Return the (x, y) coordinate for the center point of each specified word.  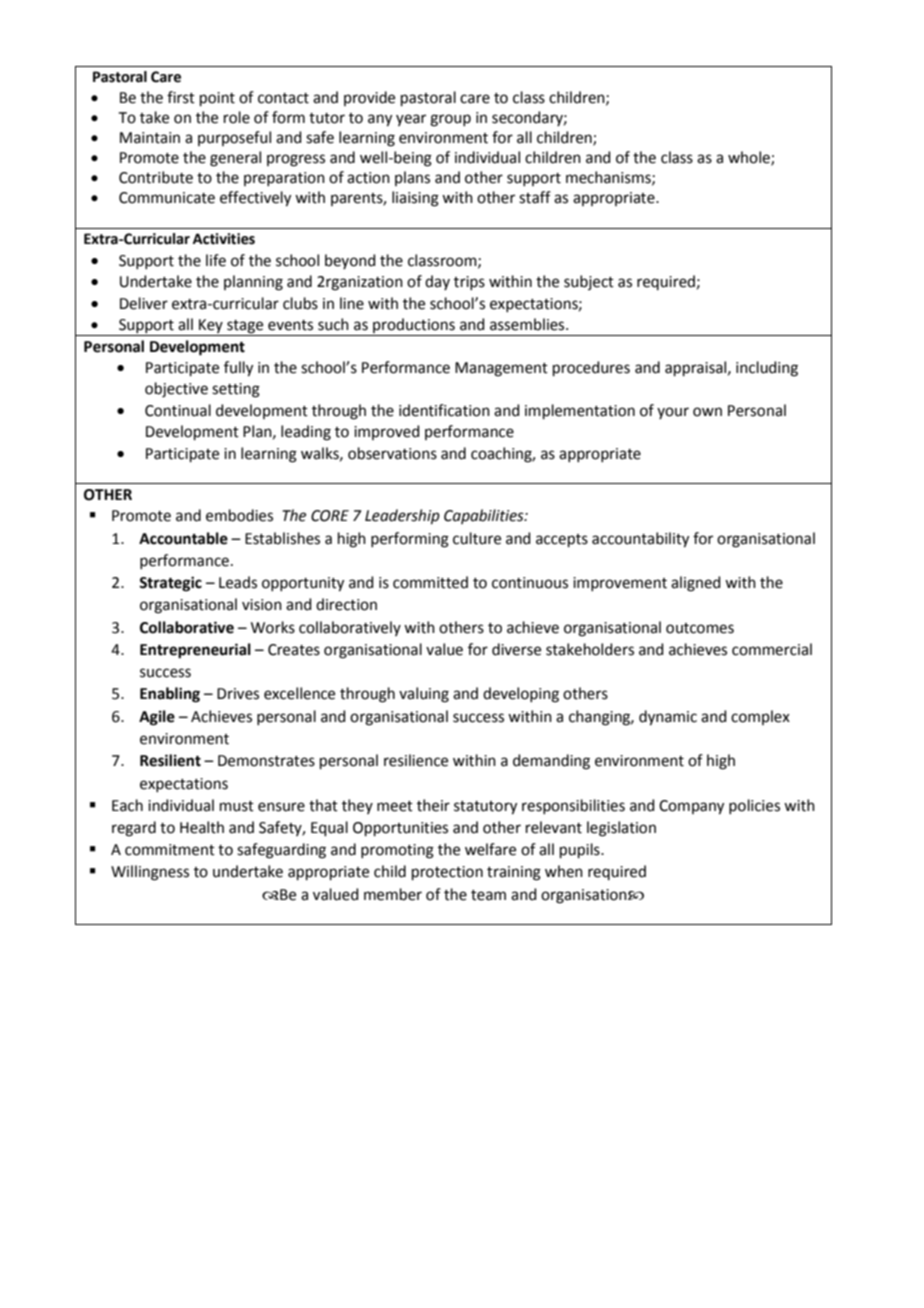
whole (750, 158)
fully (238, 369)
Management (501, 369)
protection (447, 873)
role (237, 117)
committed (430, 582)
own (707, 412)
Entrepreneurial (195, 651)
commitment (170, 850)
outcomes (700, 628)
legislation (621, 829)
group (450, 120)
